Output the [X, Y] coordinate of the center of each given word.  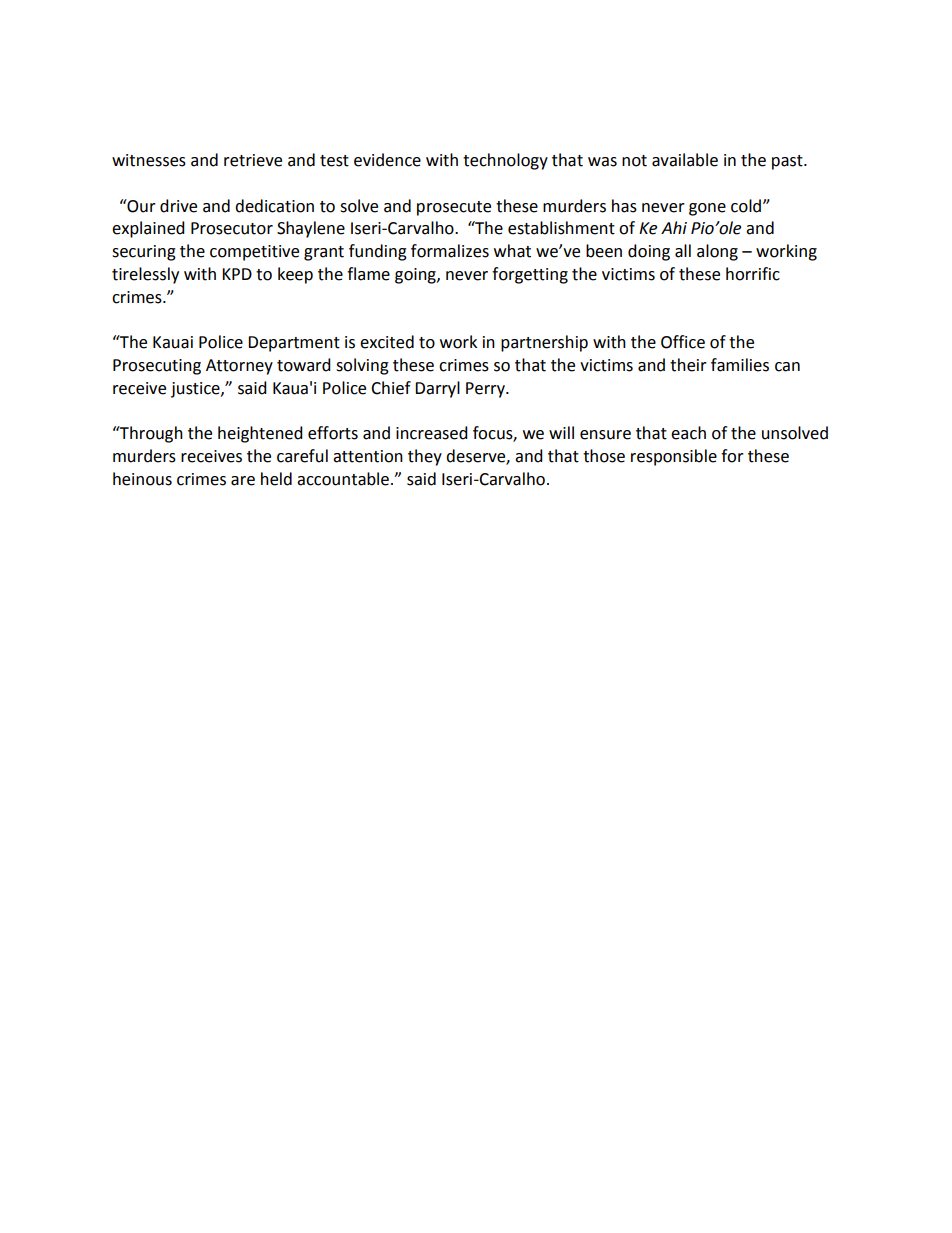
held [276, 479]
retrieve [253, 160]
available [685, 160]
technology [505, 161]
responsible [674, 457]
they [425, 457]
